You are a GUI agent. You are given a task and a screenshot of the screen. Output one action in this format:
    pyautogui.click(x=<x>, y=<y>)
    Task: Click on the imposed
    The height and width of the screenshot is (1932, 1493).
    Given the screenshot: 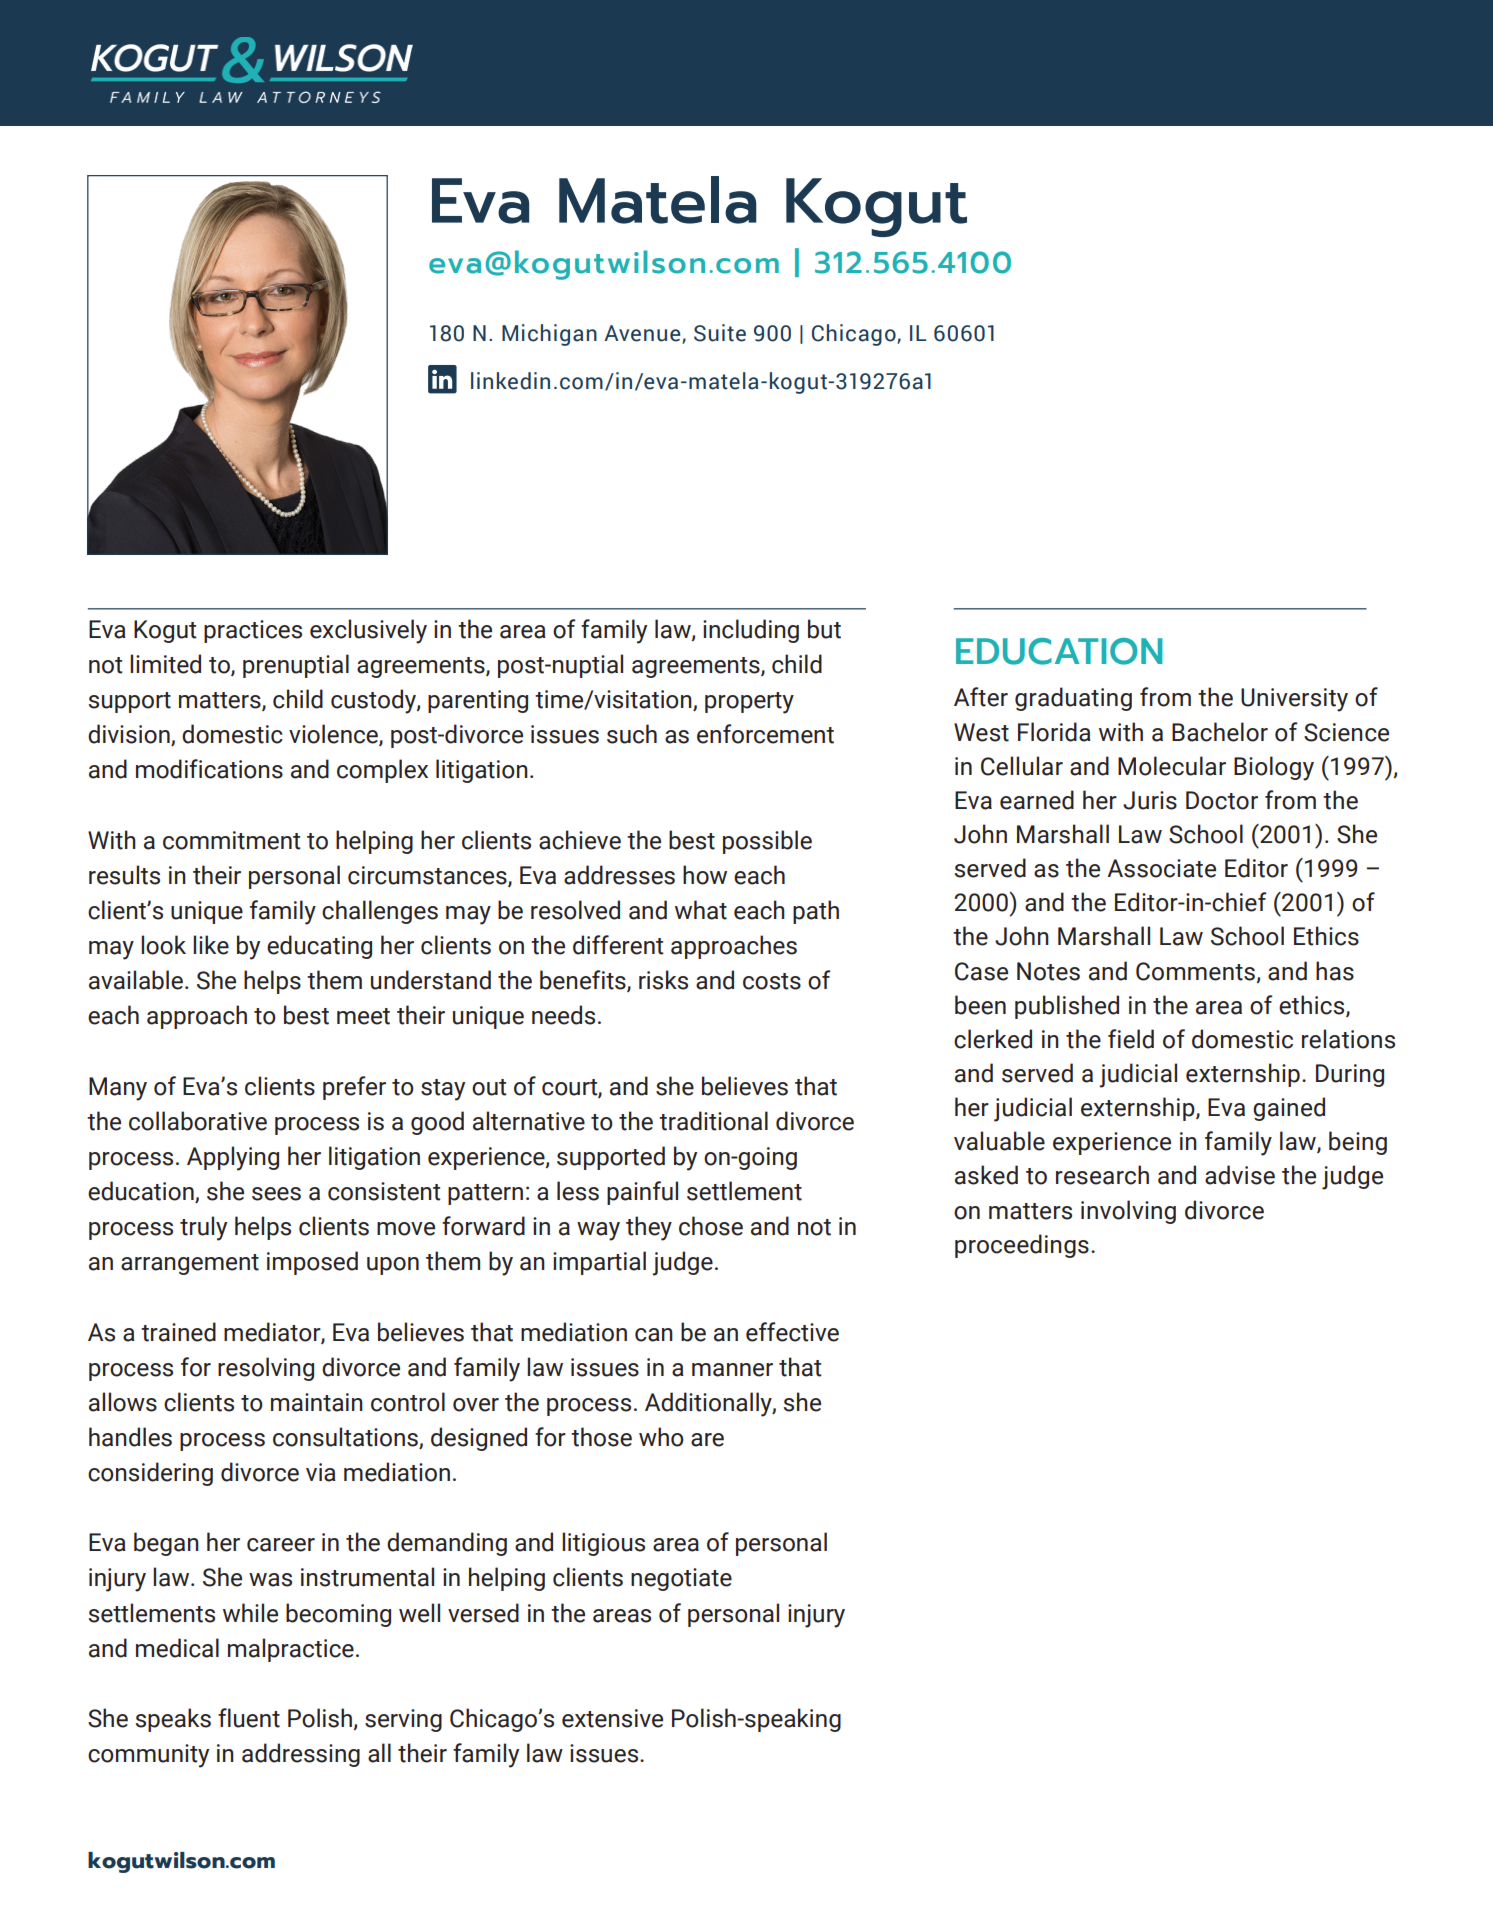 What is the action you would take?
    pyautogui.click(x=312, y=1263)
